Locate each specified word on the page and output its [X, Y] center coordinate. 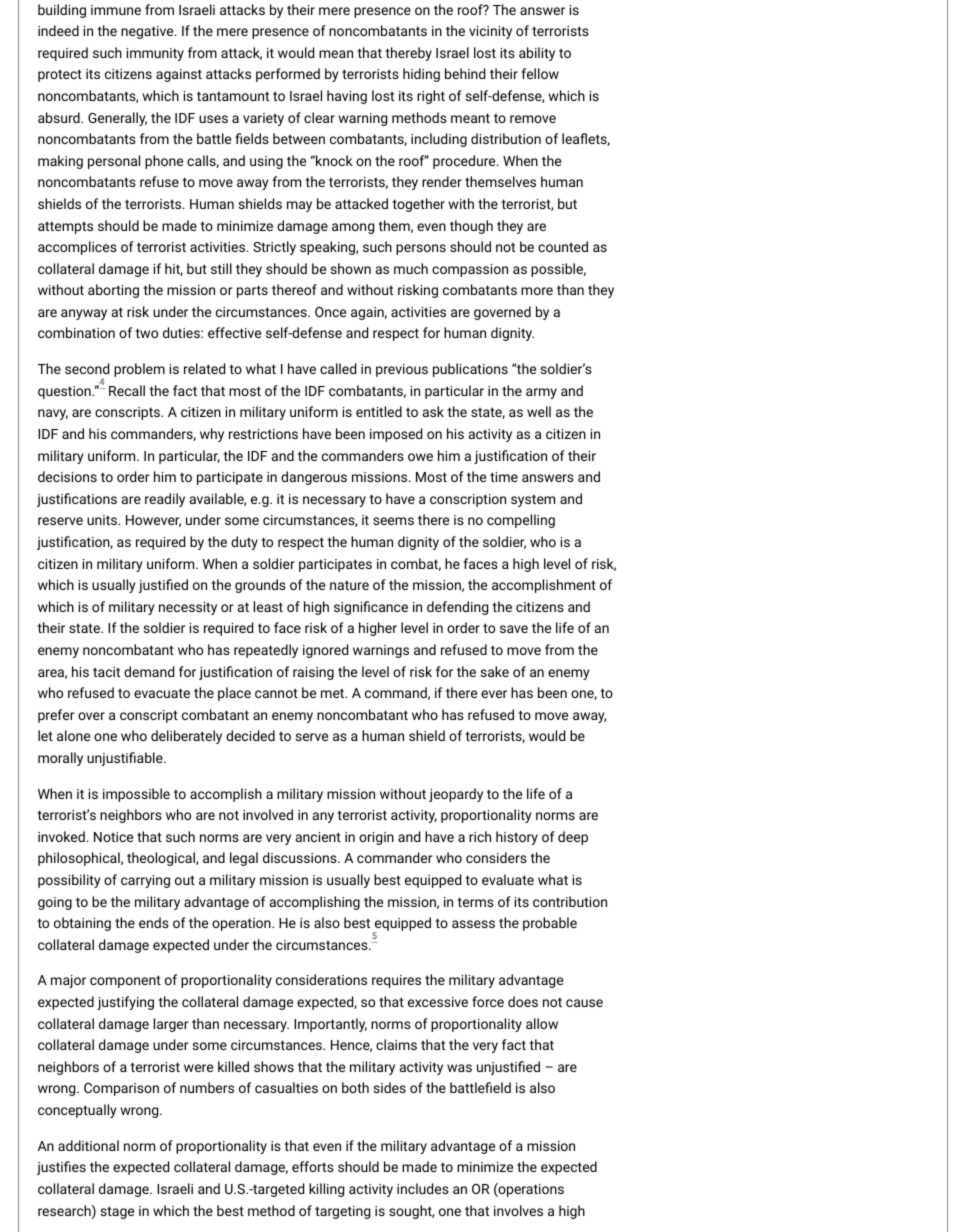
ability [537, 54]
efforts [313, 1166]
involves [518, 1210]
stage [117, 1212]
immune [116, 10]
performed [288, 75]
